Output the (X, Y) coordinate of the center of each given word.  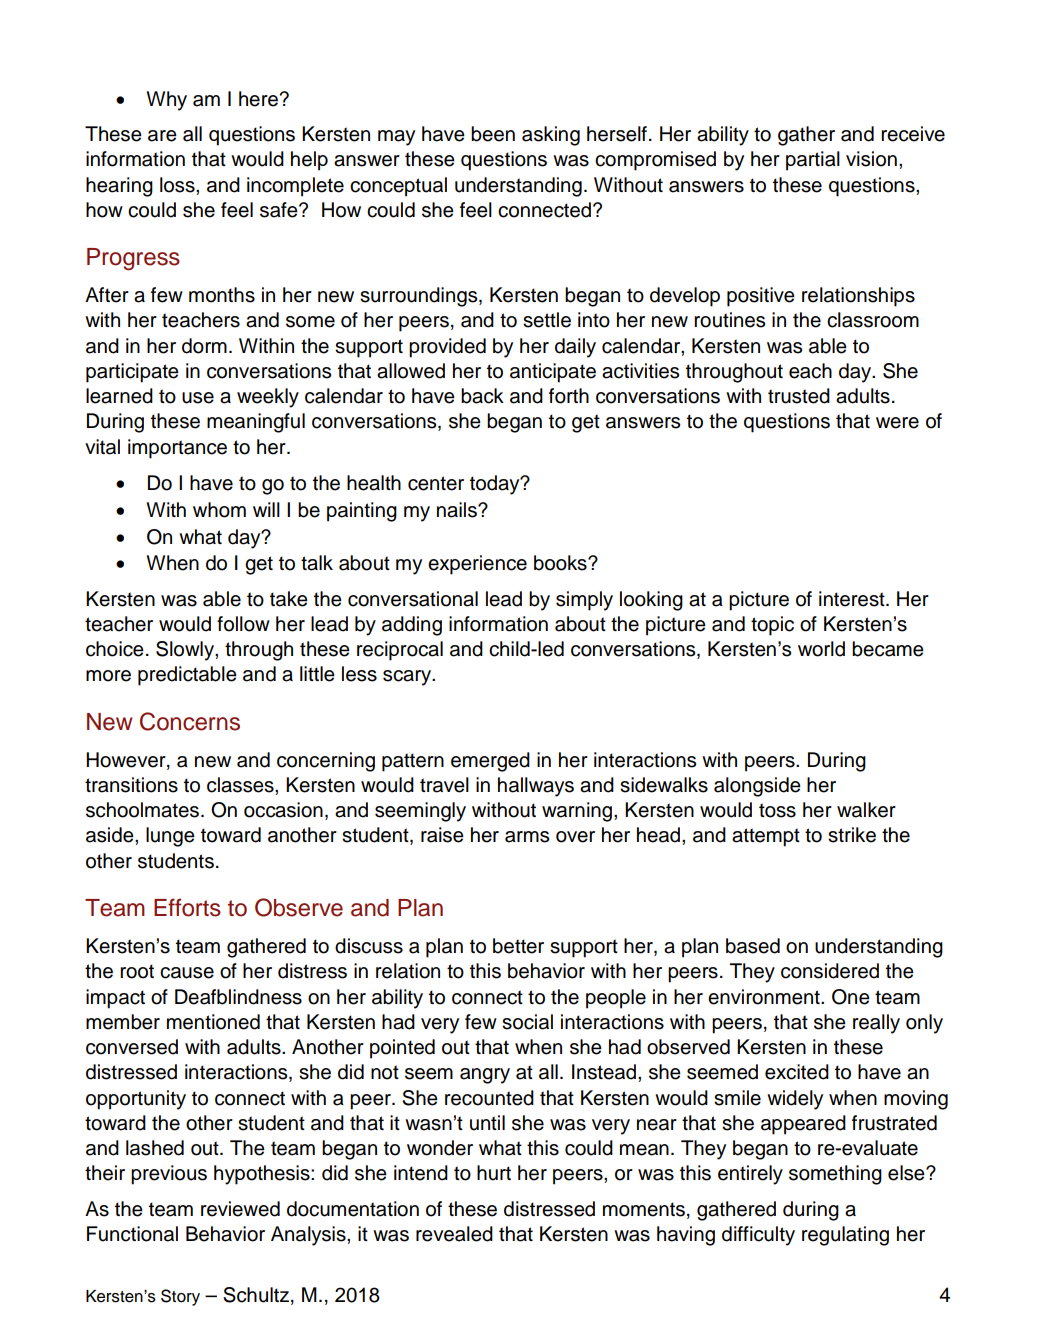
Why (166, 101)
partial (813, 161)
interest (853, 599)
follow (243, 624)
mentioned (213, 1022)
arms (527, 837)
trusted (799, 396)
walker (866, 810)
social (527, 1022)
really (876, 1024)
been (493, 134)
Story (180, 1297)
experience (477, 565)
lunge (170, 837)
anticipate (553, 373)
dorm (204, 346)
